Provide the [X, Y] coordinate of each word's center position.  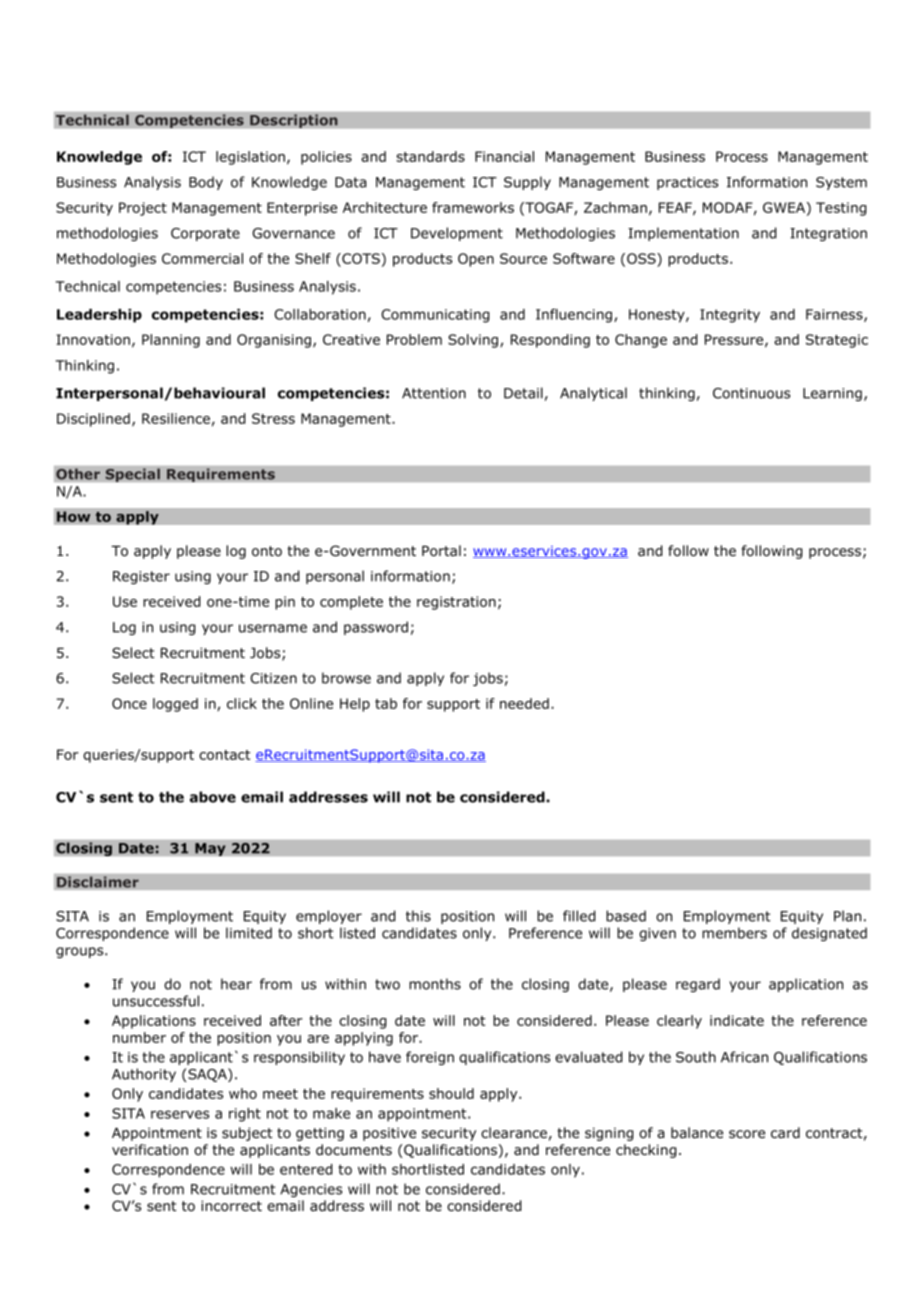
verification [150, 1149]
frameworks [473, 207]
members [734, 933]
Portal [441, 551]
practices [687, 183]
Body [206, 183]
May [210, 849]
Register [141, 577]
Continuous [751, 393]
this [418, 916]
